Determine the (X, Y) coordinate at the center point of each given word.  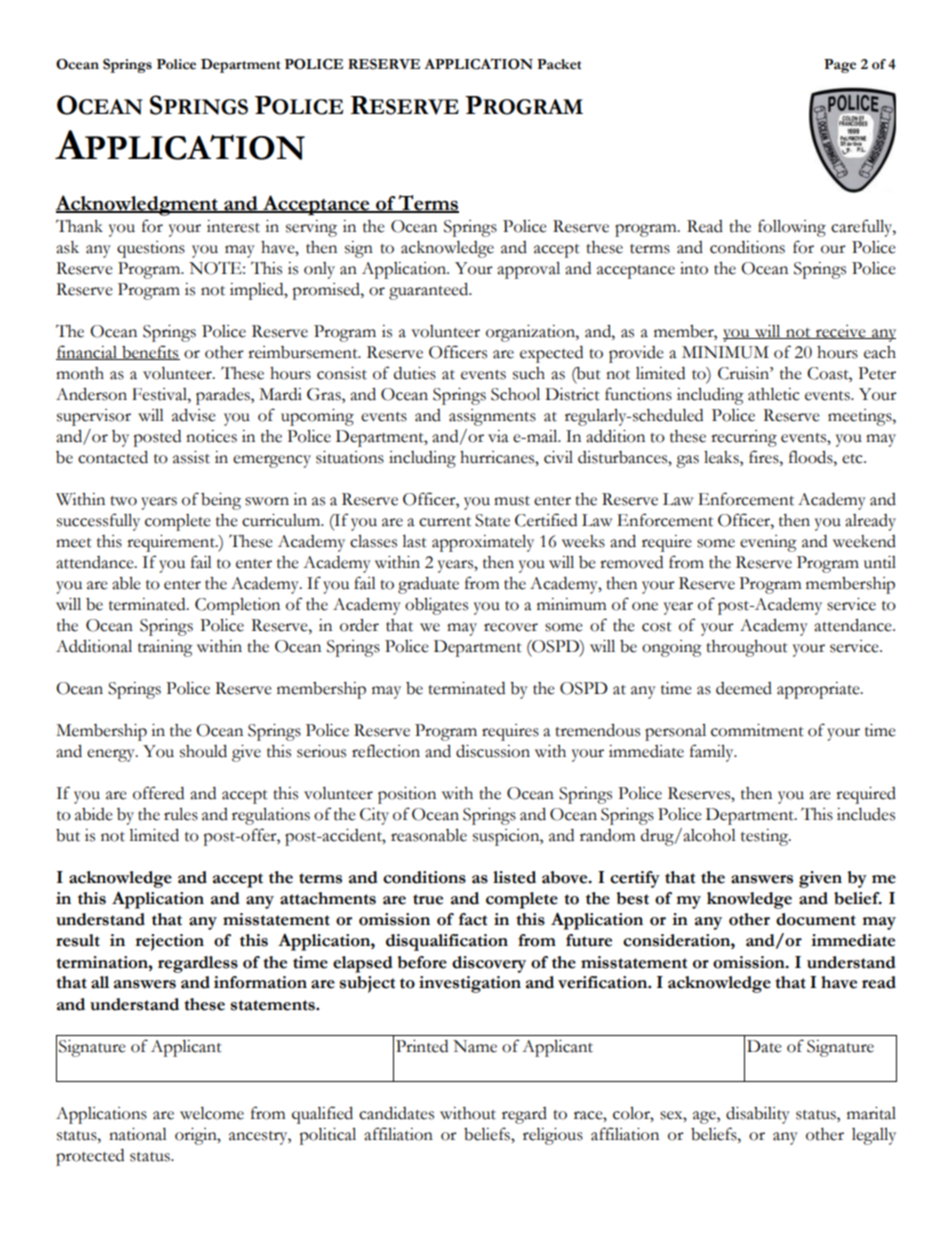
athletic (774, 394)
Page (840, 66)
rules (181, 814)
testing (766, 837)
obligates (436, 606)
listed (514, 877)
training (165, 648)
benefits (150, 352)
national (138, 1134)
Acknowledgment (137, 205)
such (529, 373)
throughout (747, 648)
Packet (559, 64)
